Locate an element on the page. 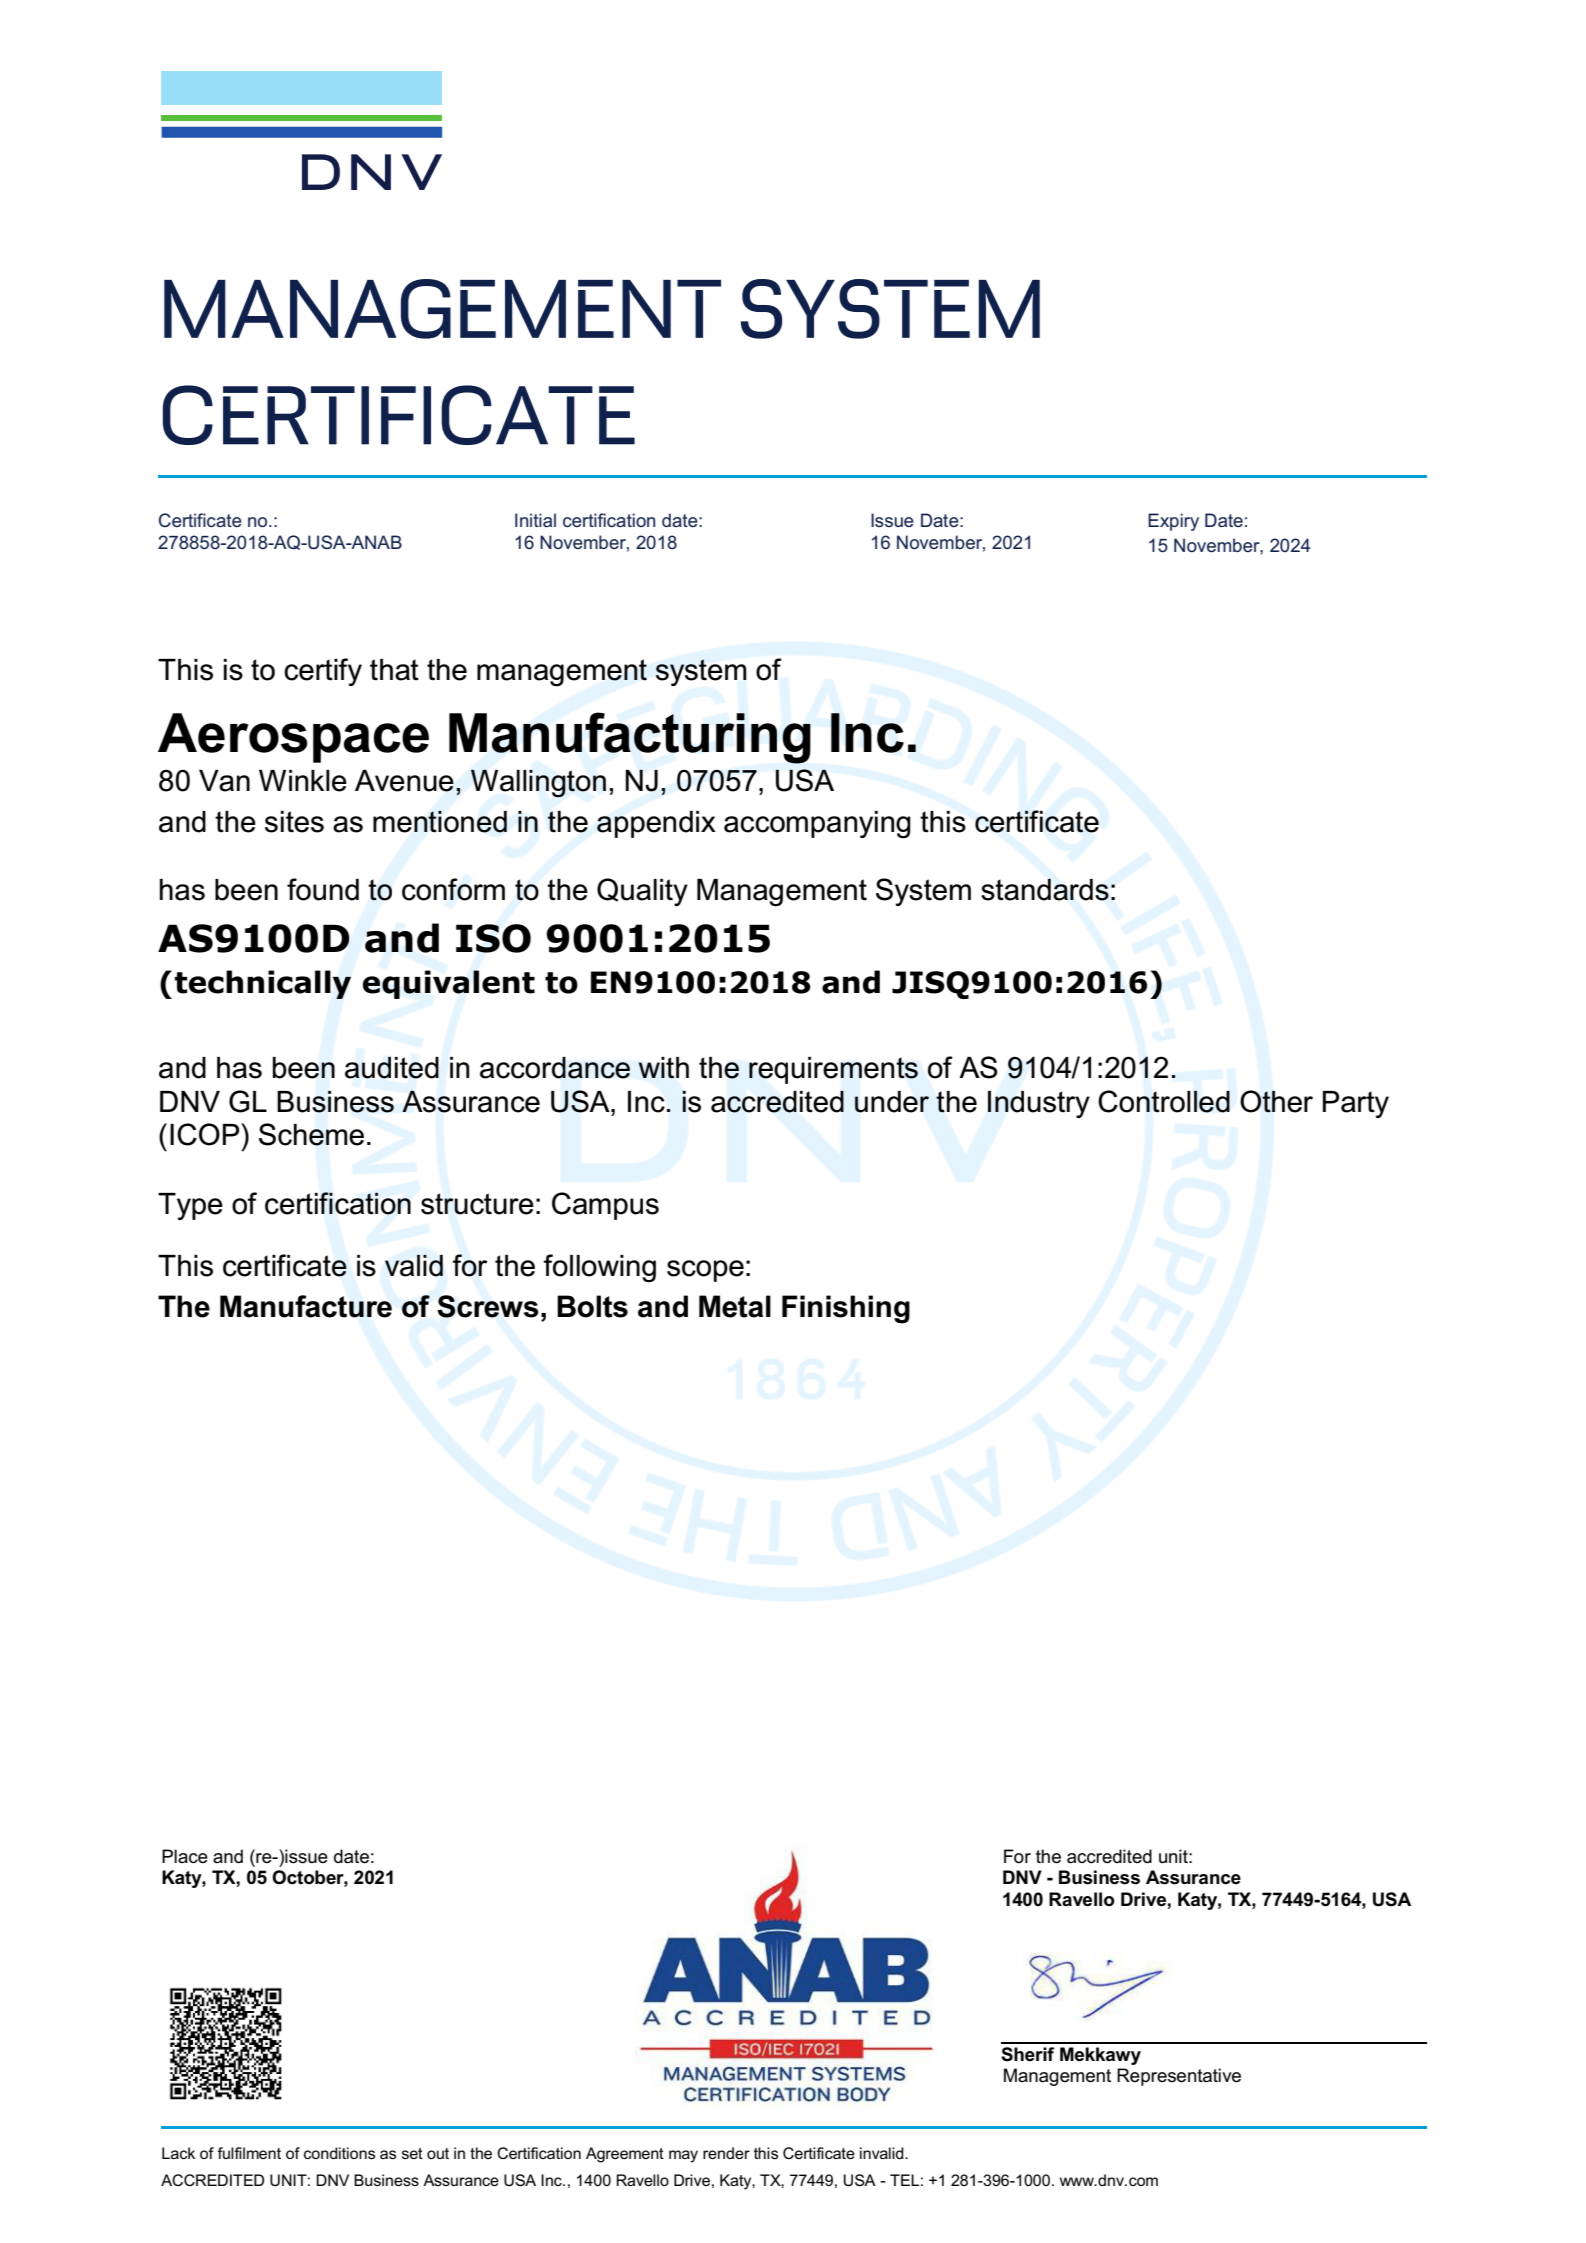 The width and height of the page is (1586, 2243). standards is located at coordinates (1045, 889).
